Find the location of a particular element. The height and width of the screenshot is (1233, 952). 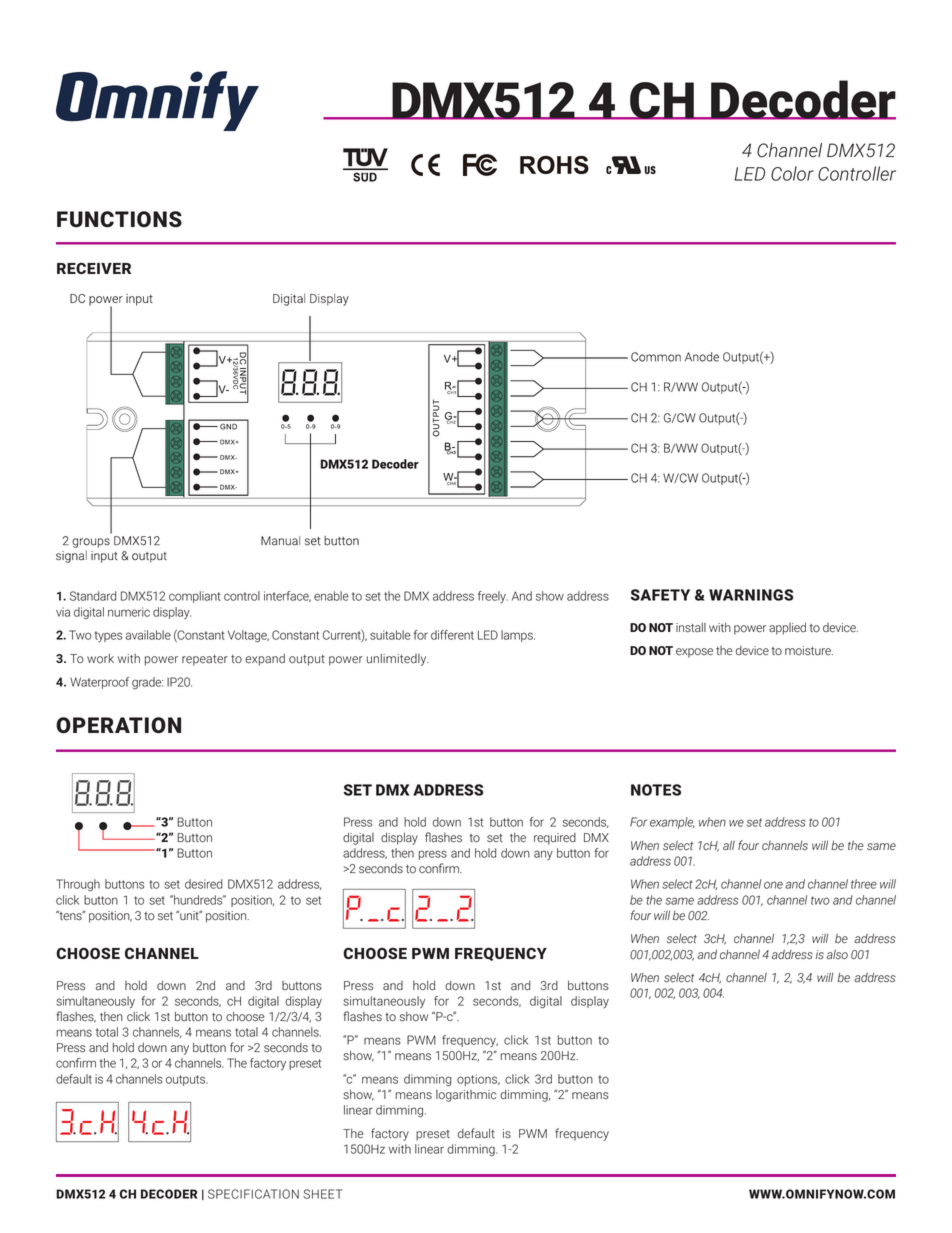

logarithmic is located at coordinates (466, 1096).
